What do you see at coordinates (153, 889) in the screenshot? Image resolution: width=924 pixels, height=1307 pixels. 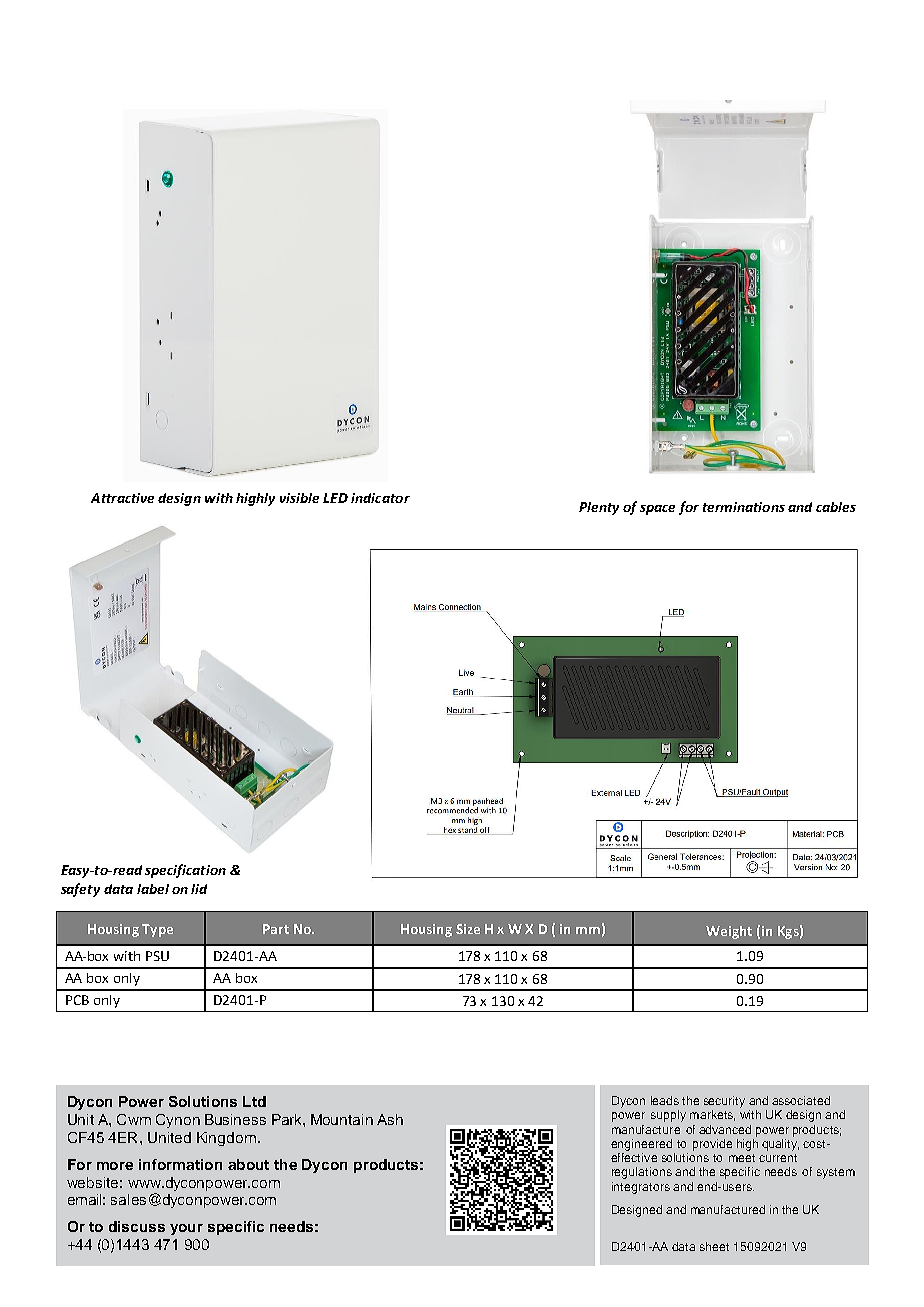 I see `label` at bounding box center [153, 889].
